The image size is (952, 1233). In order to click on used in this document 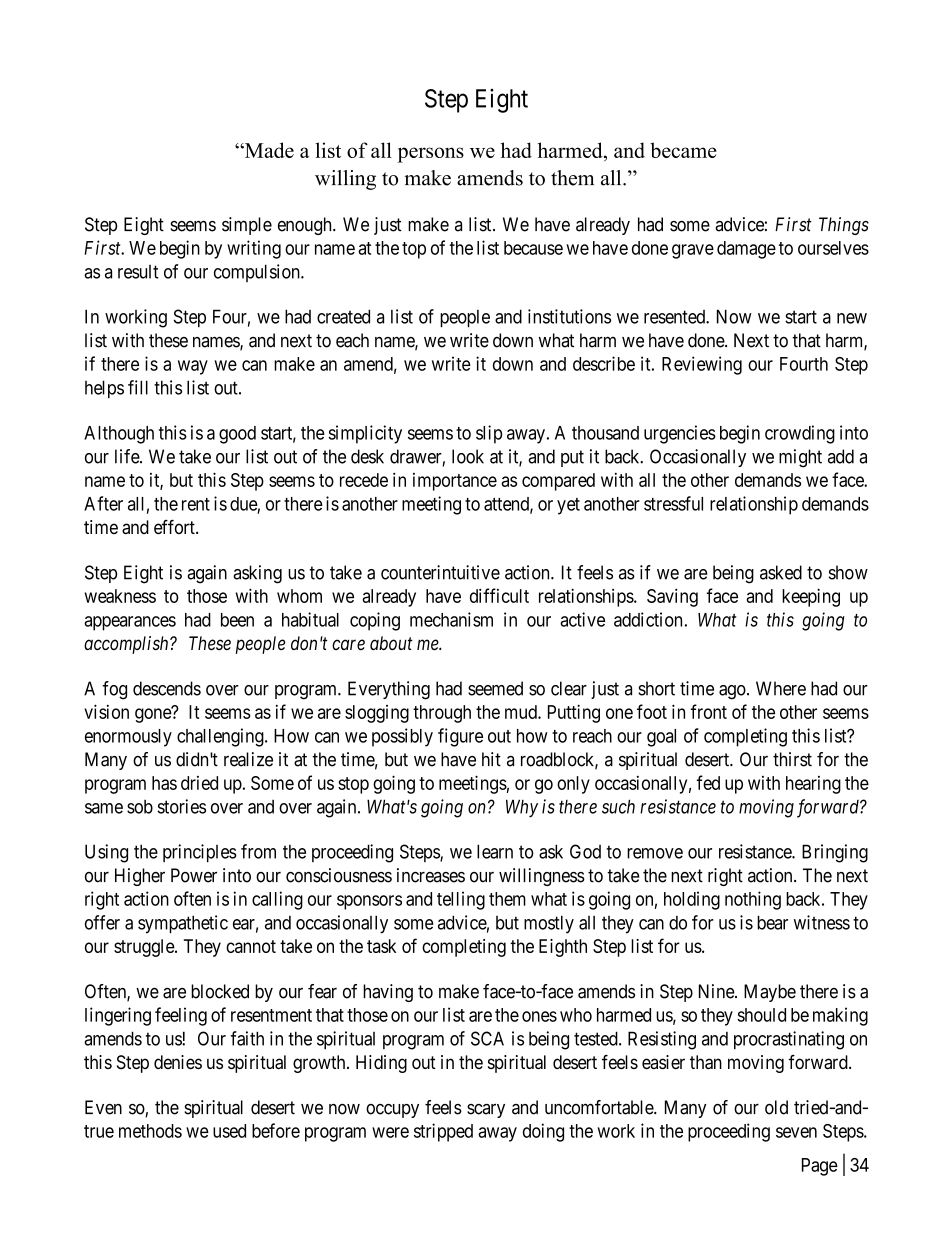, I will do `click(229, 1131)`.
